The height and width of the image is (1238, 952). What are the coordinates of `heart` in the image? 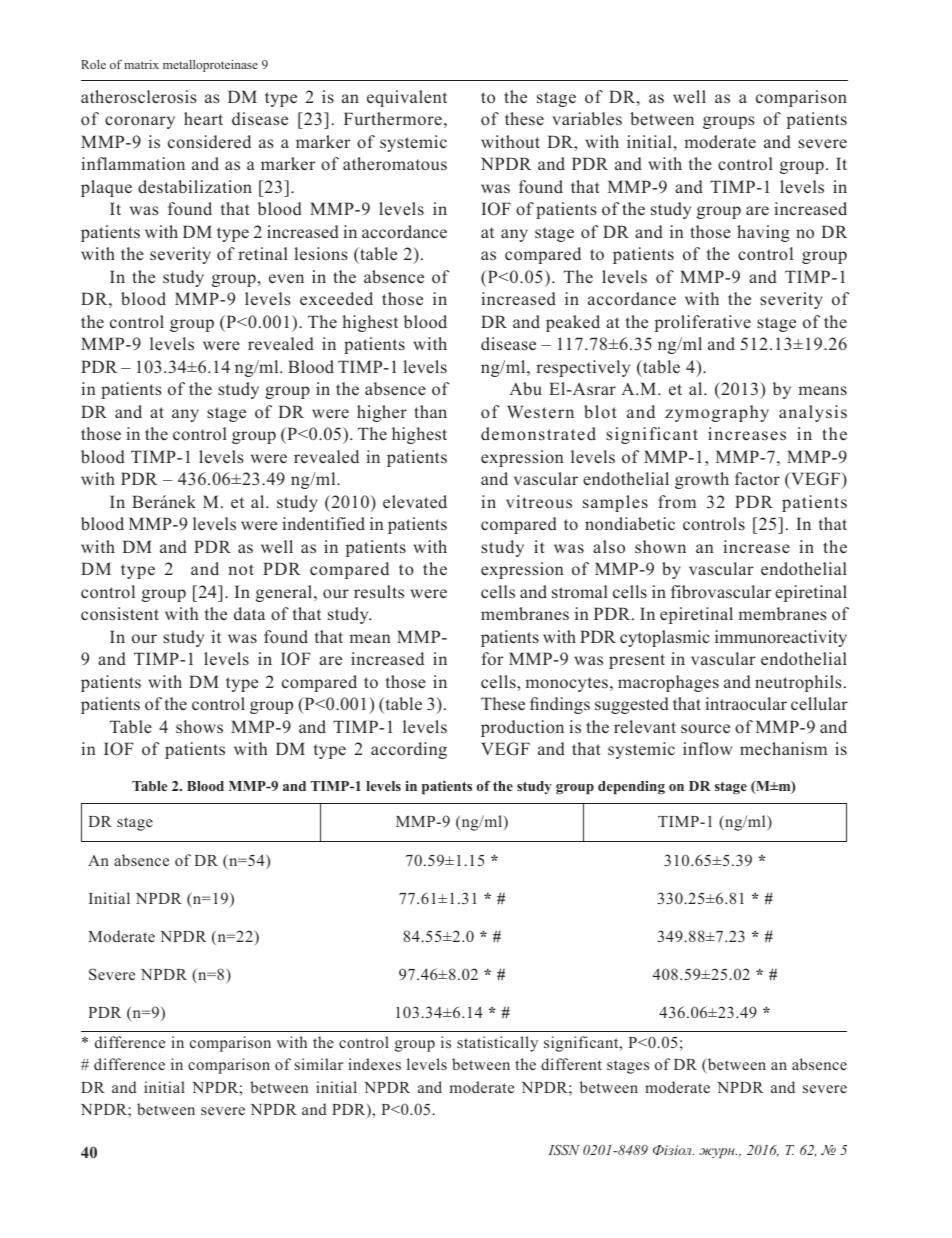 It's located at (203, 118).
